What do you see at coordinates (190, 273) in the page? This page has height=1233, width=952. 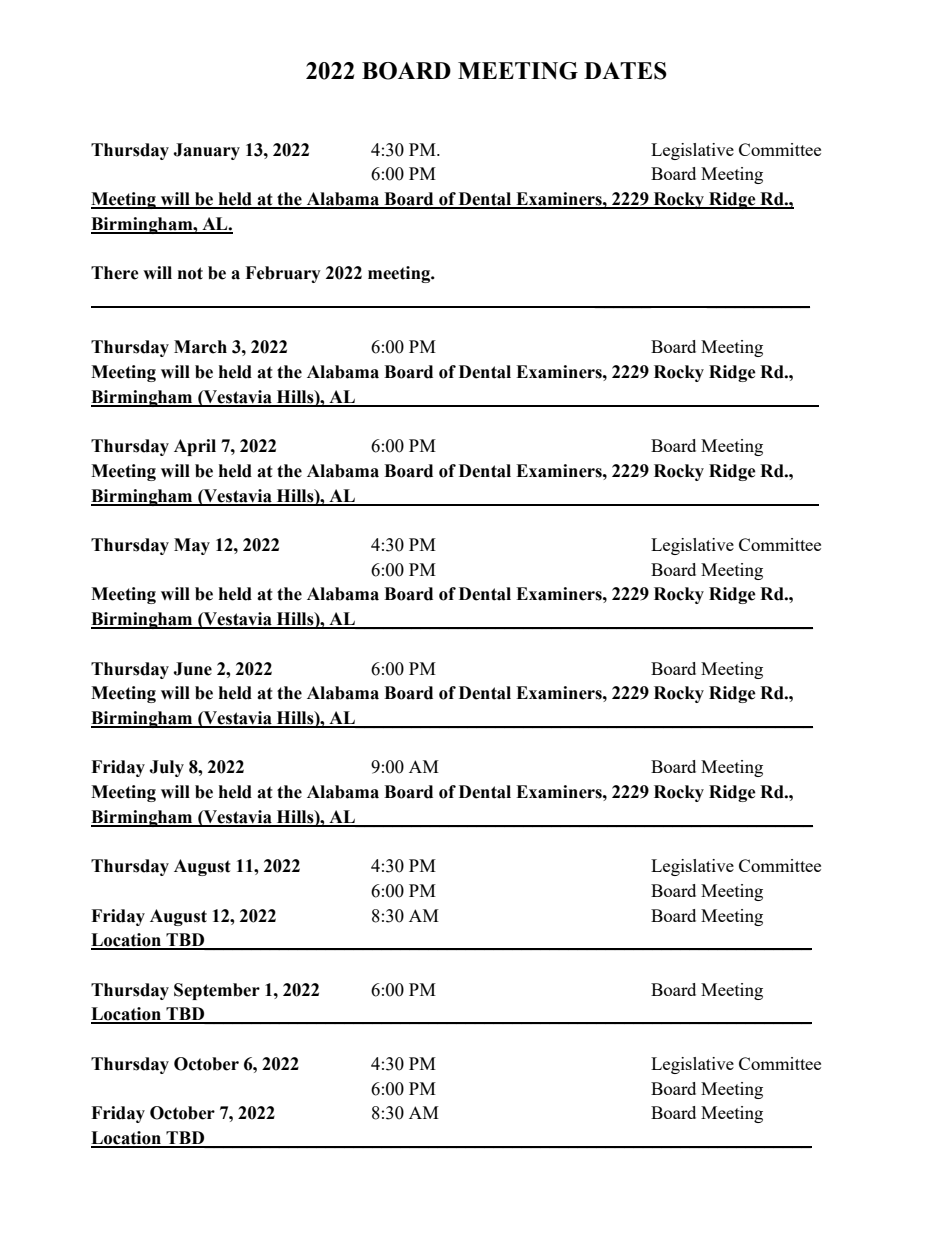 I see `not` at bounding box center [190, 273].
